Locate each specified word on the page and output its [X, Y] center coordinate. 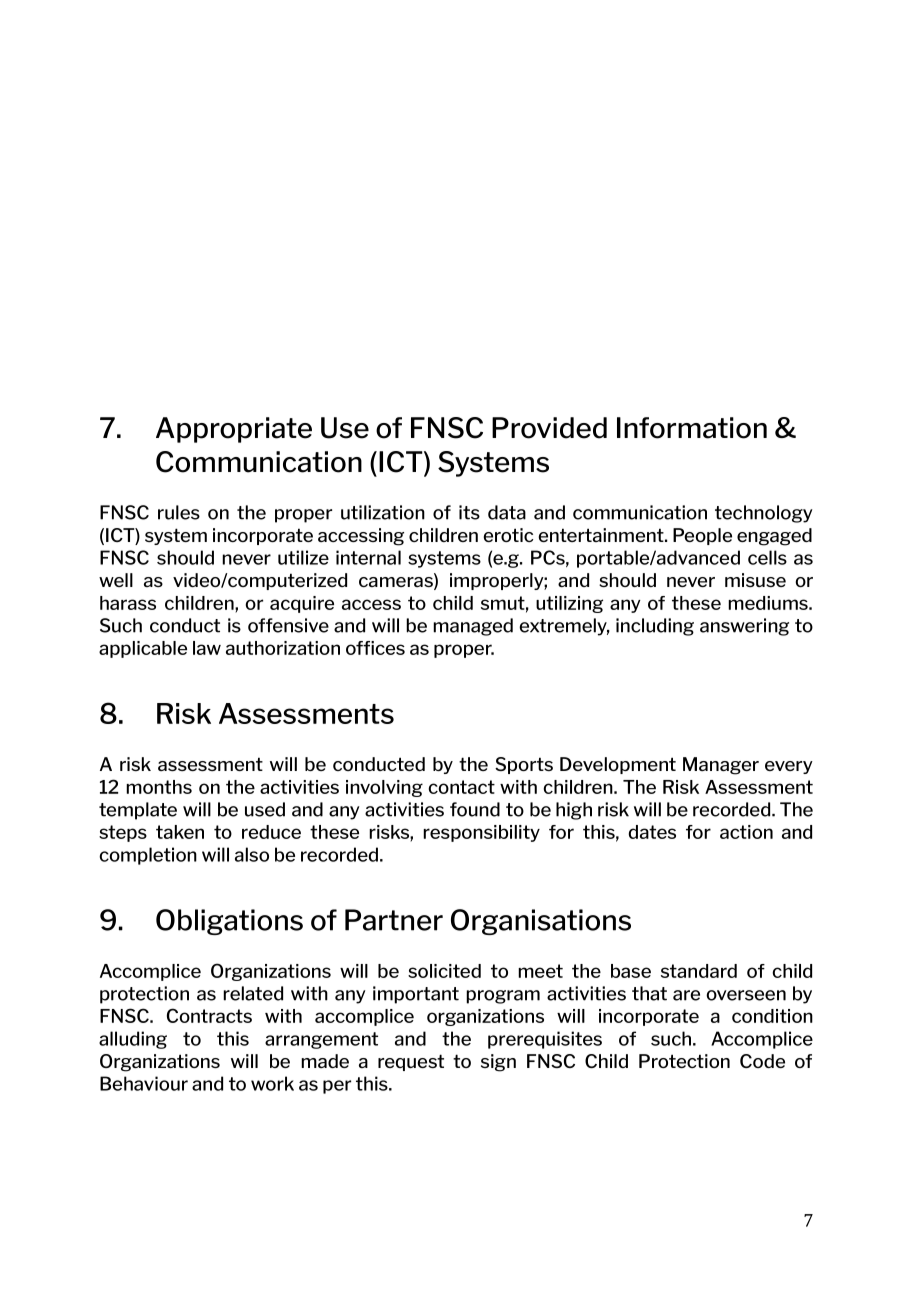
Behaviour [144, 1083]
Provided [549, 428]
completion [148, 856]
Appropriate [234, 430]
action [746, 832]
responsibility [481, 833]
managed [473, 627]
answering [744, 627]
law [207, 648]
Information [692, 428]
